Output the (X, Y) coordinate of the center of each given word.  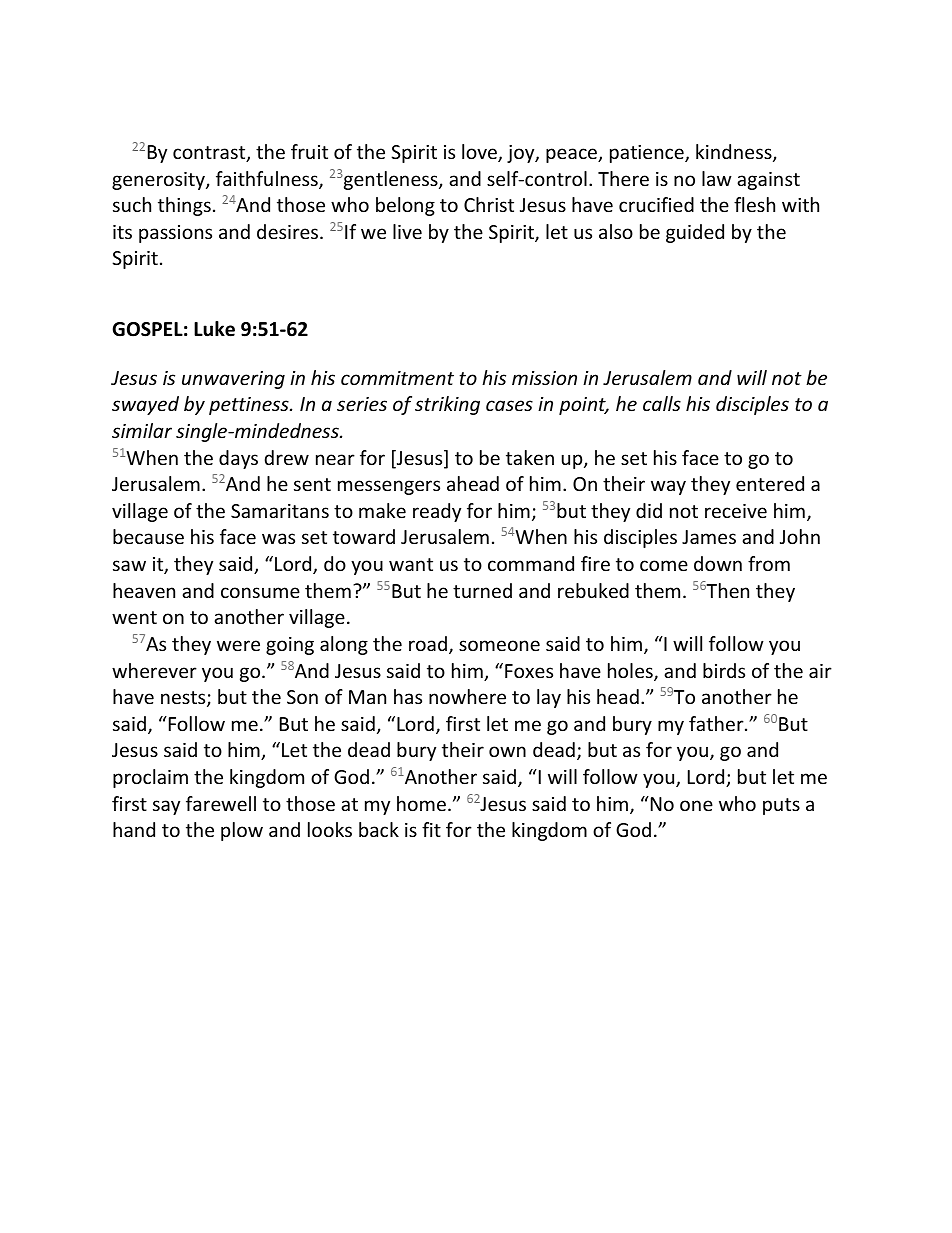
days (238, 459)
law (717, 178)
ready (437, 512)
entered (770, 483)
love (480, 153)
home (421, 803)
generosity (159, 181)
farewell (221, 803)
